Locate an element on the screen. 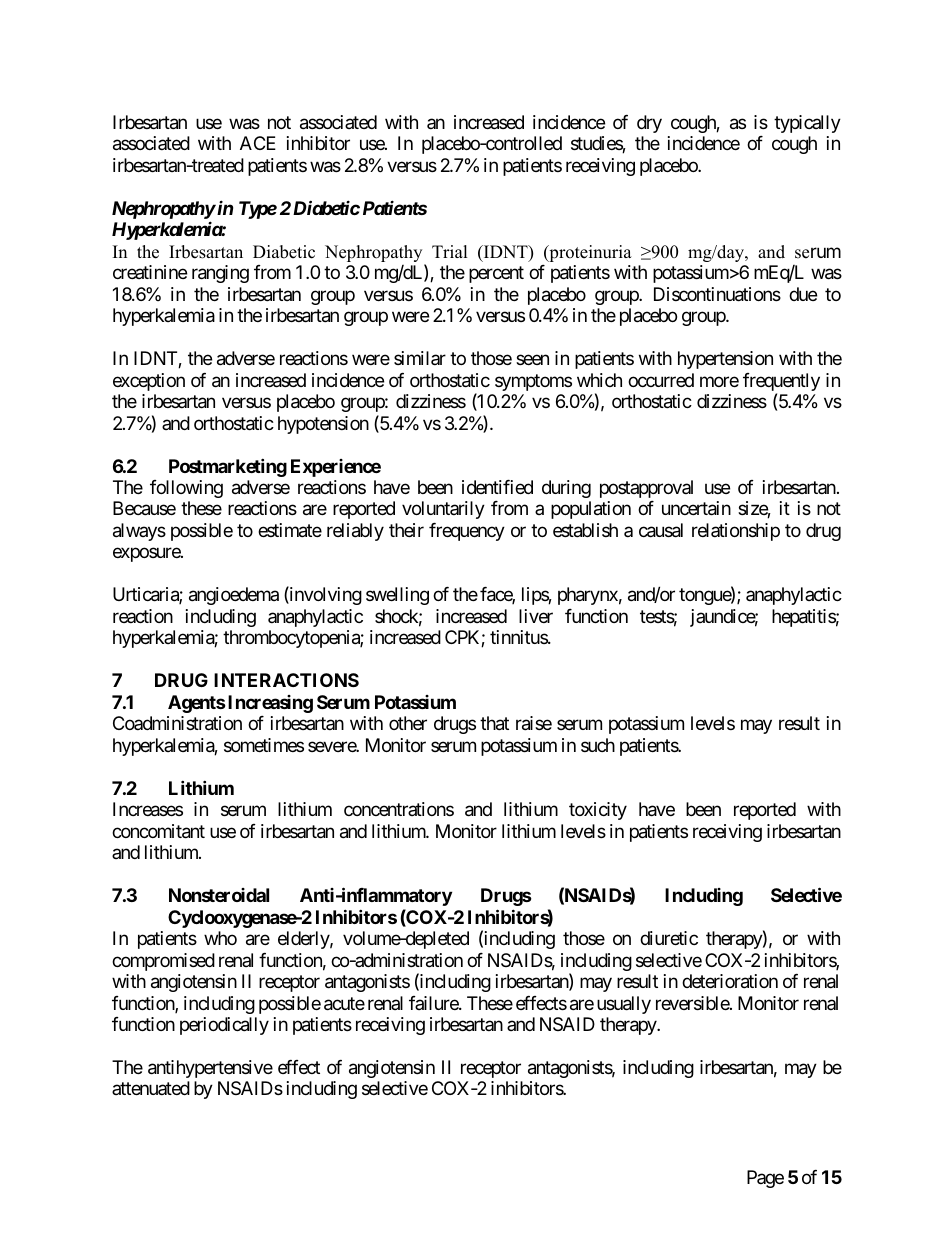 This screenshot has height=1233, width=952. failure is located at coordinates (434, 1003).
